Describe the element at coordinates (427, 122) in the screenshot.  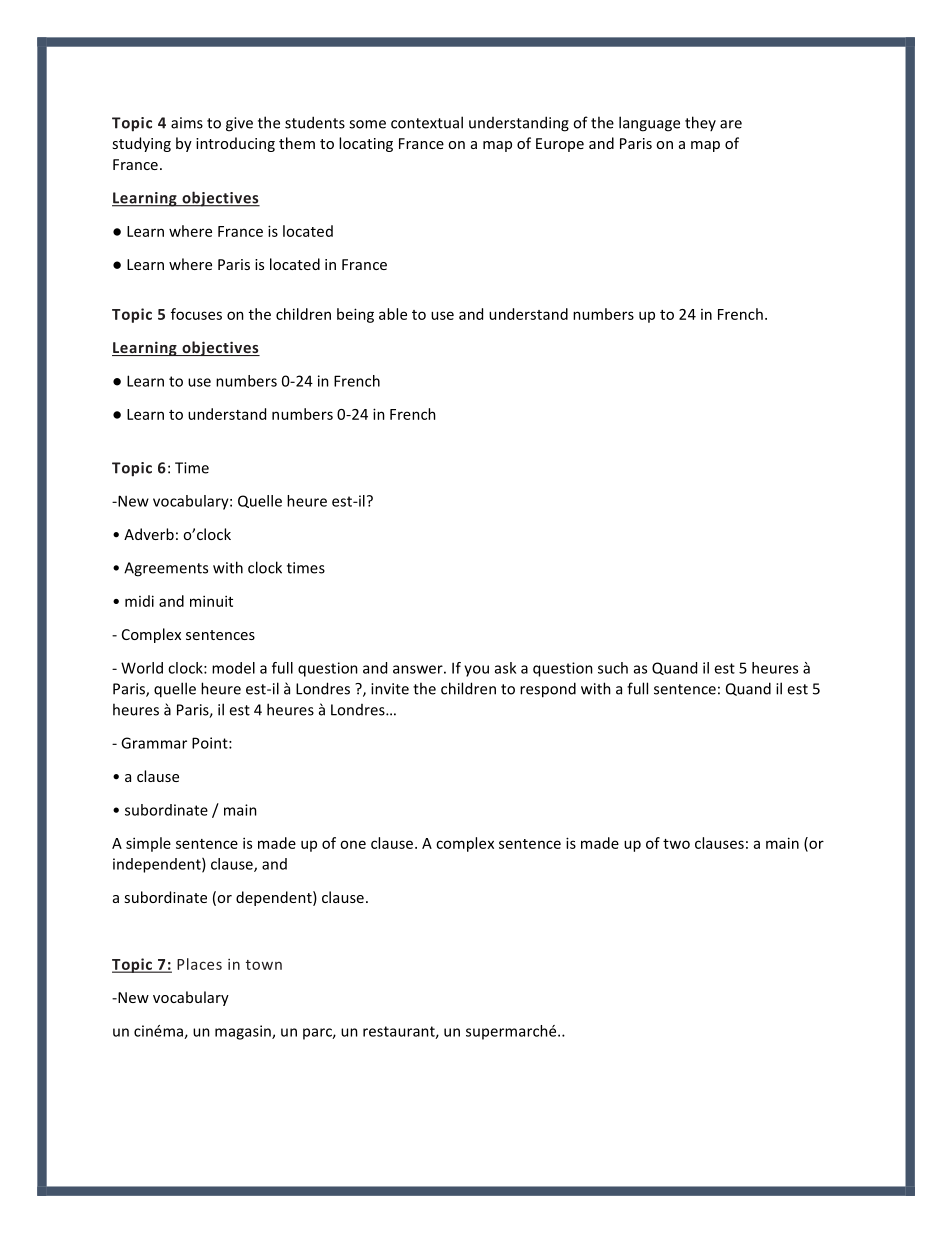
I see `contextual` at that location.
